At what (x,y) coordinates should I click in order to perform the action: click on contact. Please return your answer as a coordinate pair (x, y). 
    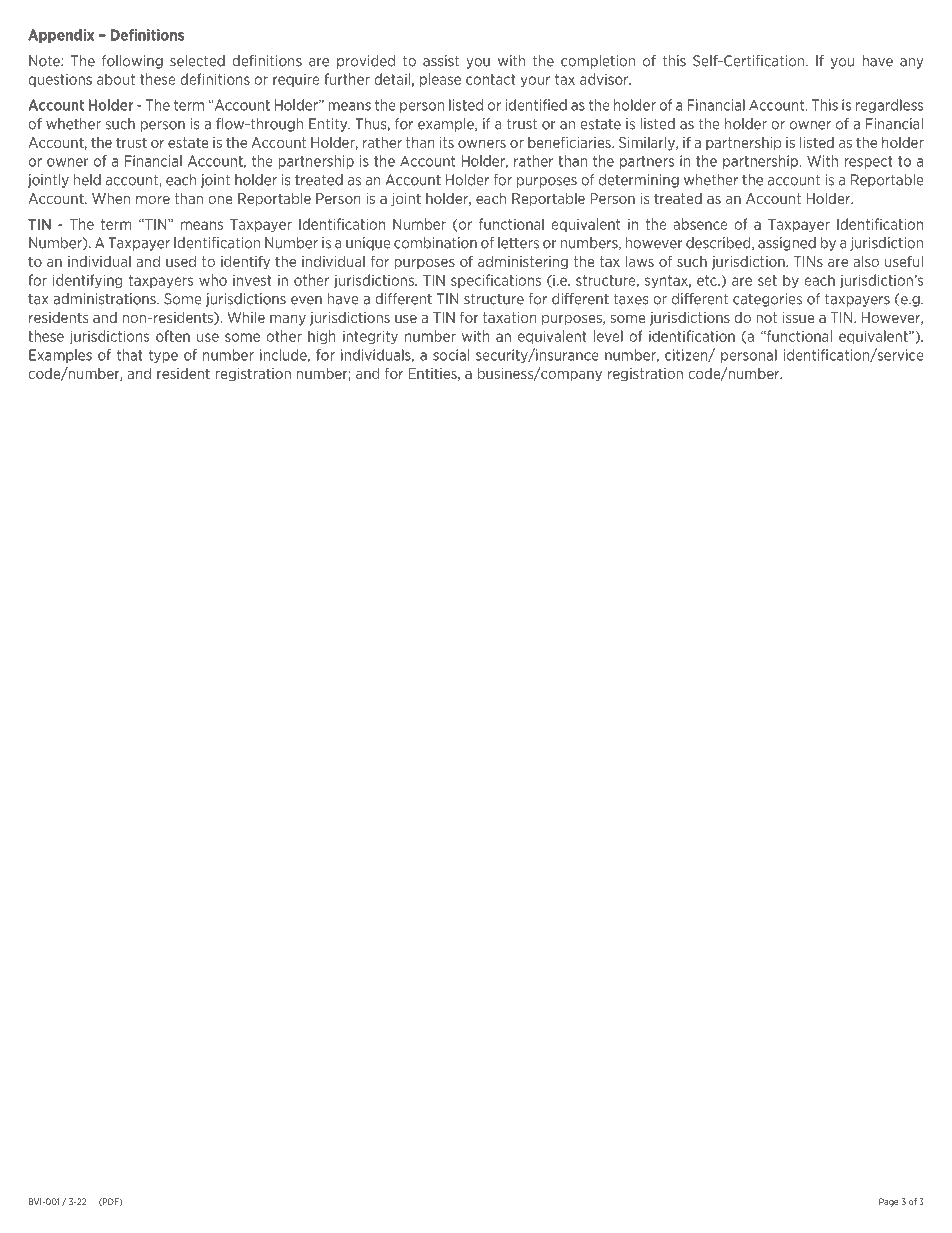
    Looking at the image, I should click on (491, 79).
